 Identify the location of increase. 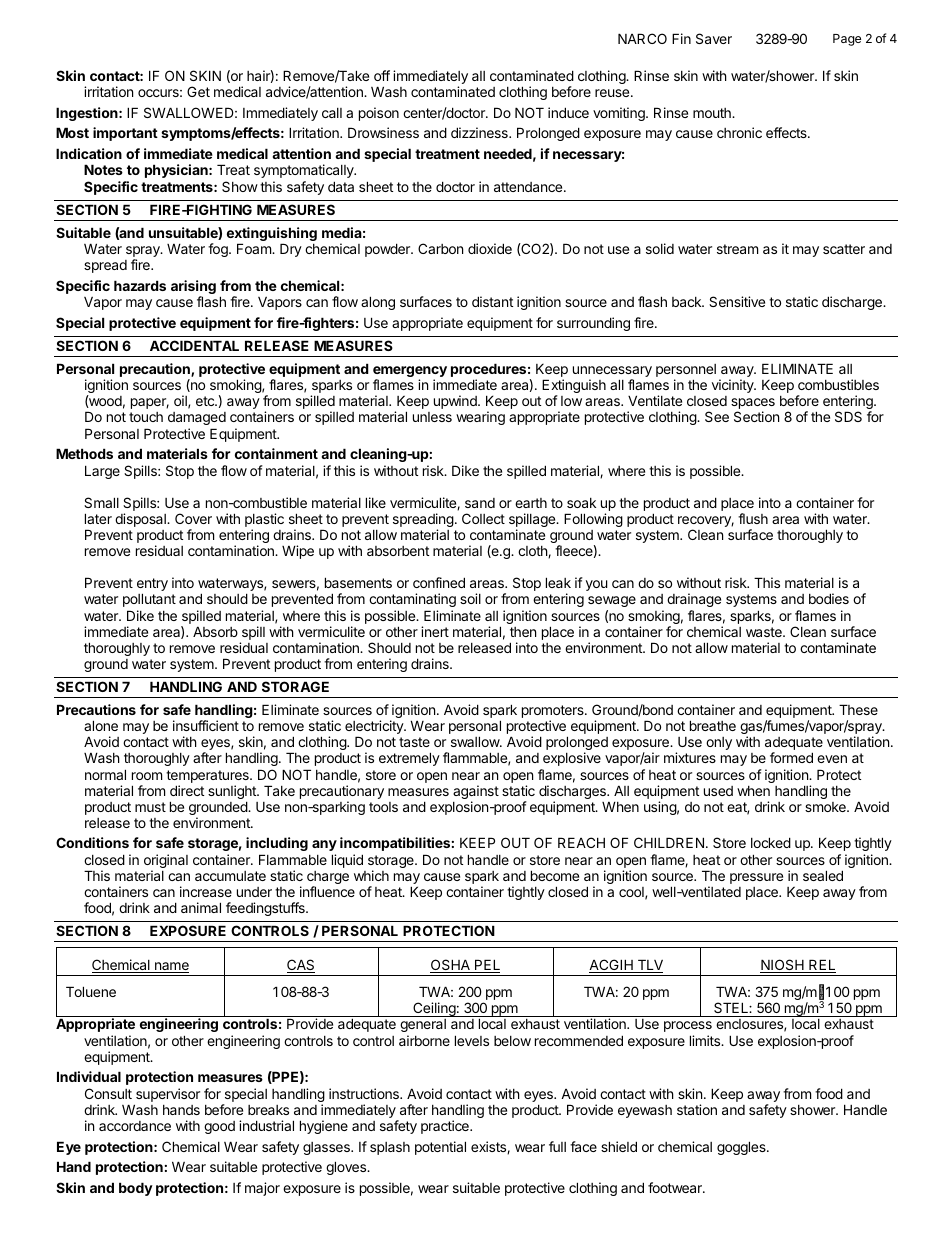
(206, 891).
